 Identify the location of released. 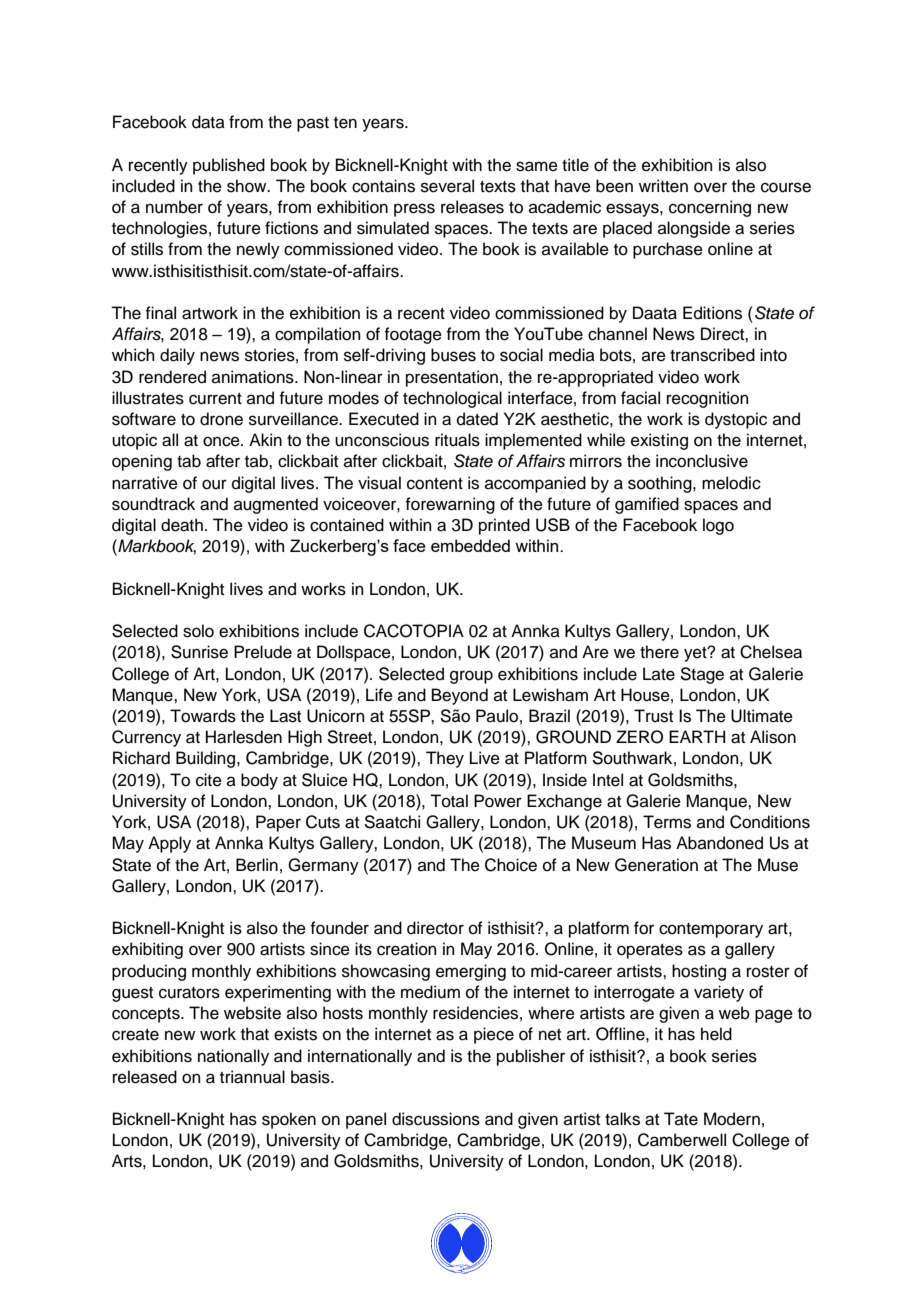
(145, 1077).
